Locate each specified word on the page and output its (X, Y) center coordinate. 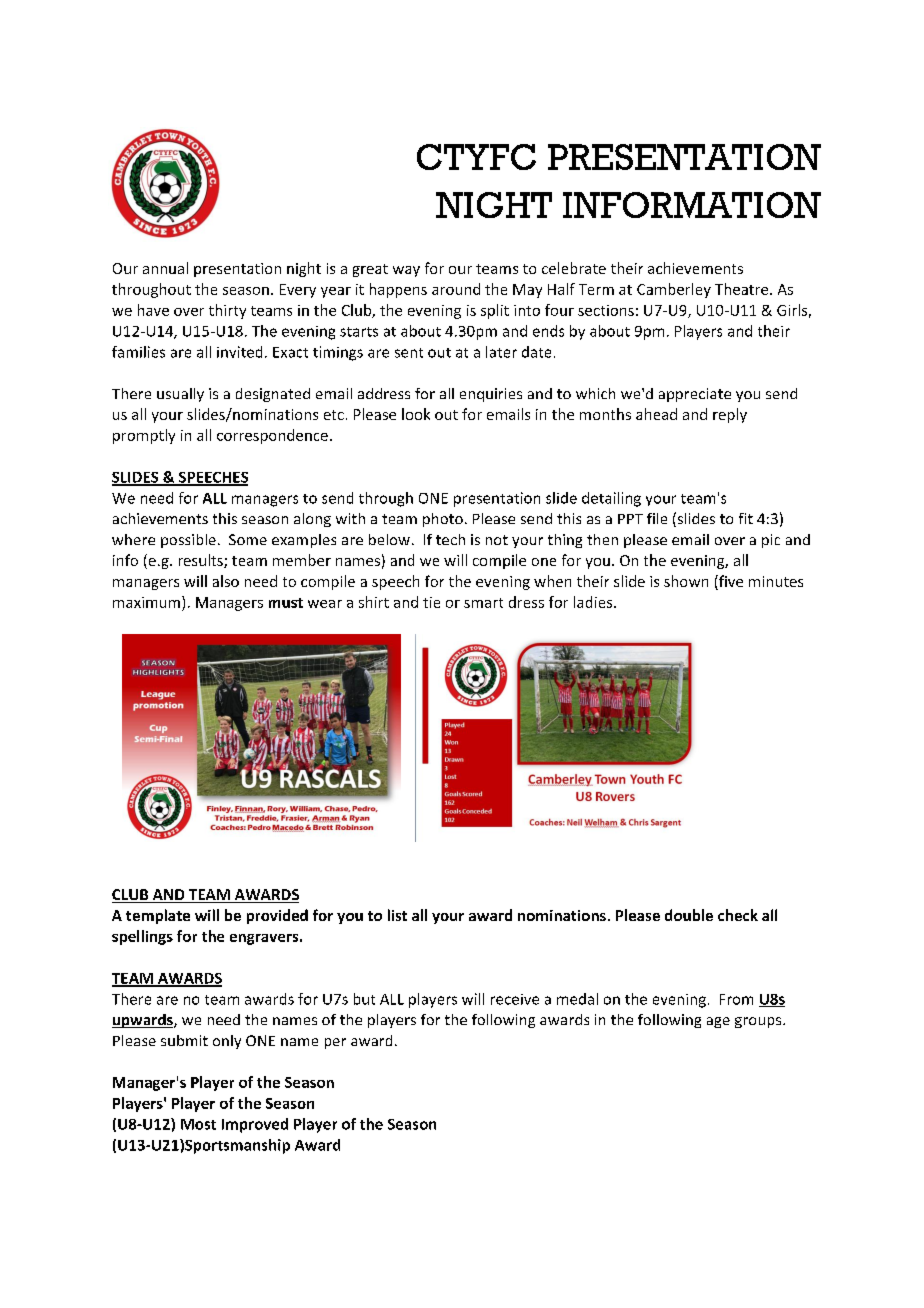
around (456, 289)
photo (443, 520)
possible (188, 541)
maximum (148, 602)
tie (431, 602)
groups (759, 1022)
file (657, 518)
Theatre (743, 289)
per (335, 1043)
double (689, 915)
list (397, 915)
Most (198, 1124)
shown (686, 581)
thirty (227, 311)
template (158, 916)
